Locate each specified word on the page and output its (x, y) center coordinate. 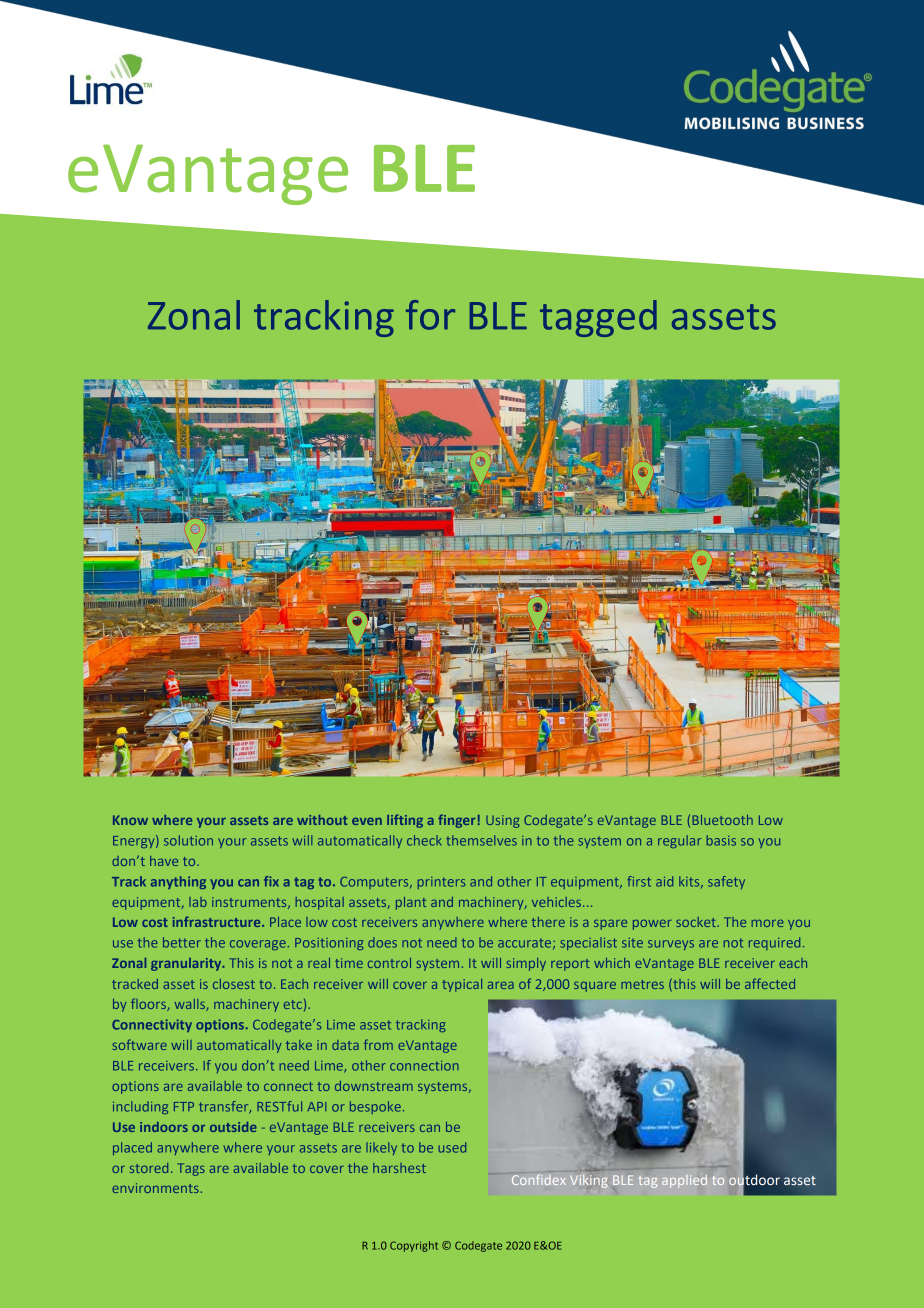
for (430, 315)
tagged (598, 318)
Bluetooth (723, 820)
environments (155, 1188)
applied (684, 1181)
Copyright (414, 1246)
